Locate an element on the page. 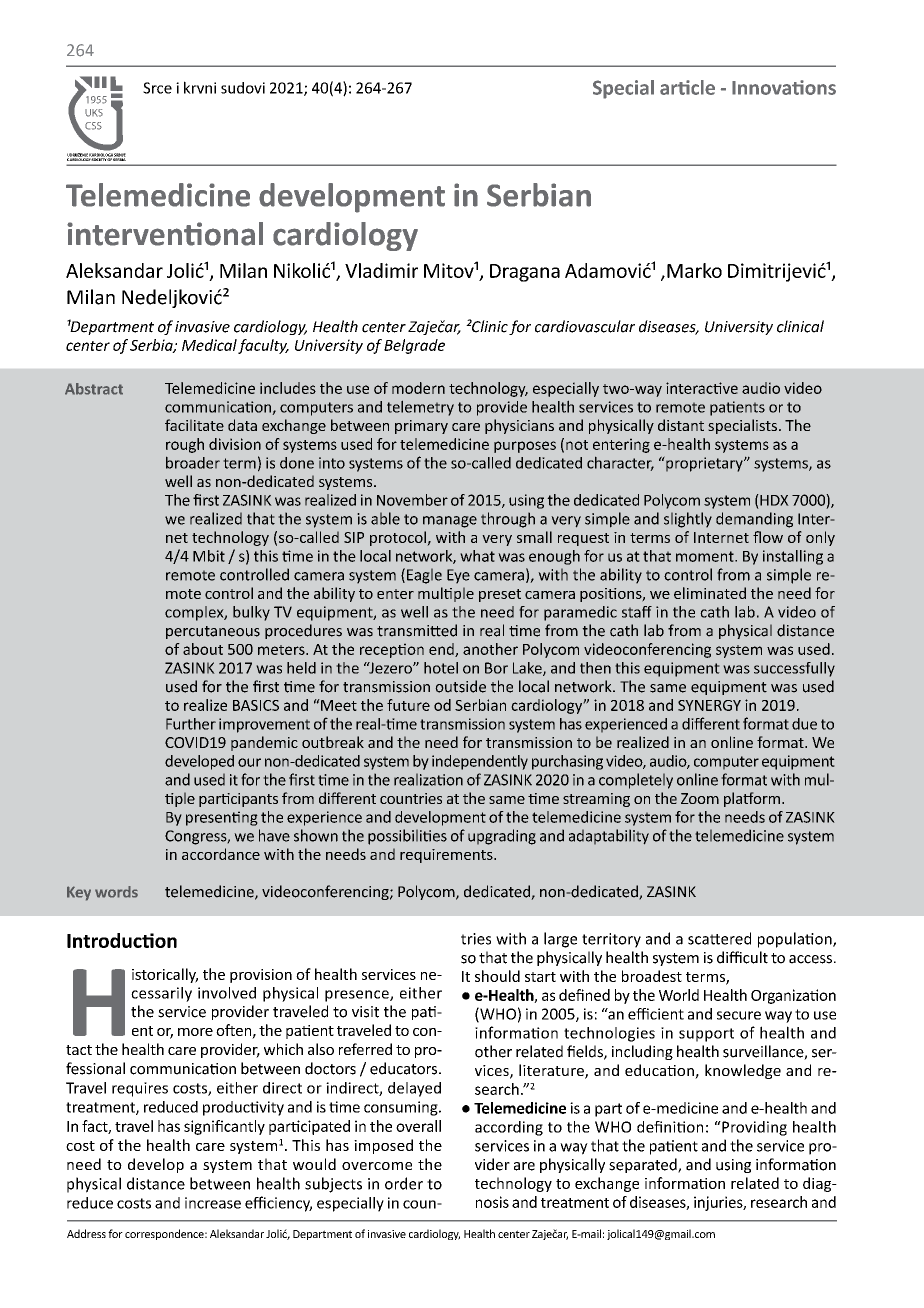 This document has width=924, height=1308. SYNERGY is located at coordinates (709, 705).
